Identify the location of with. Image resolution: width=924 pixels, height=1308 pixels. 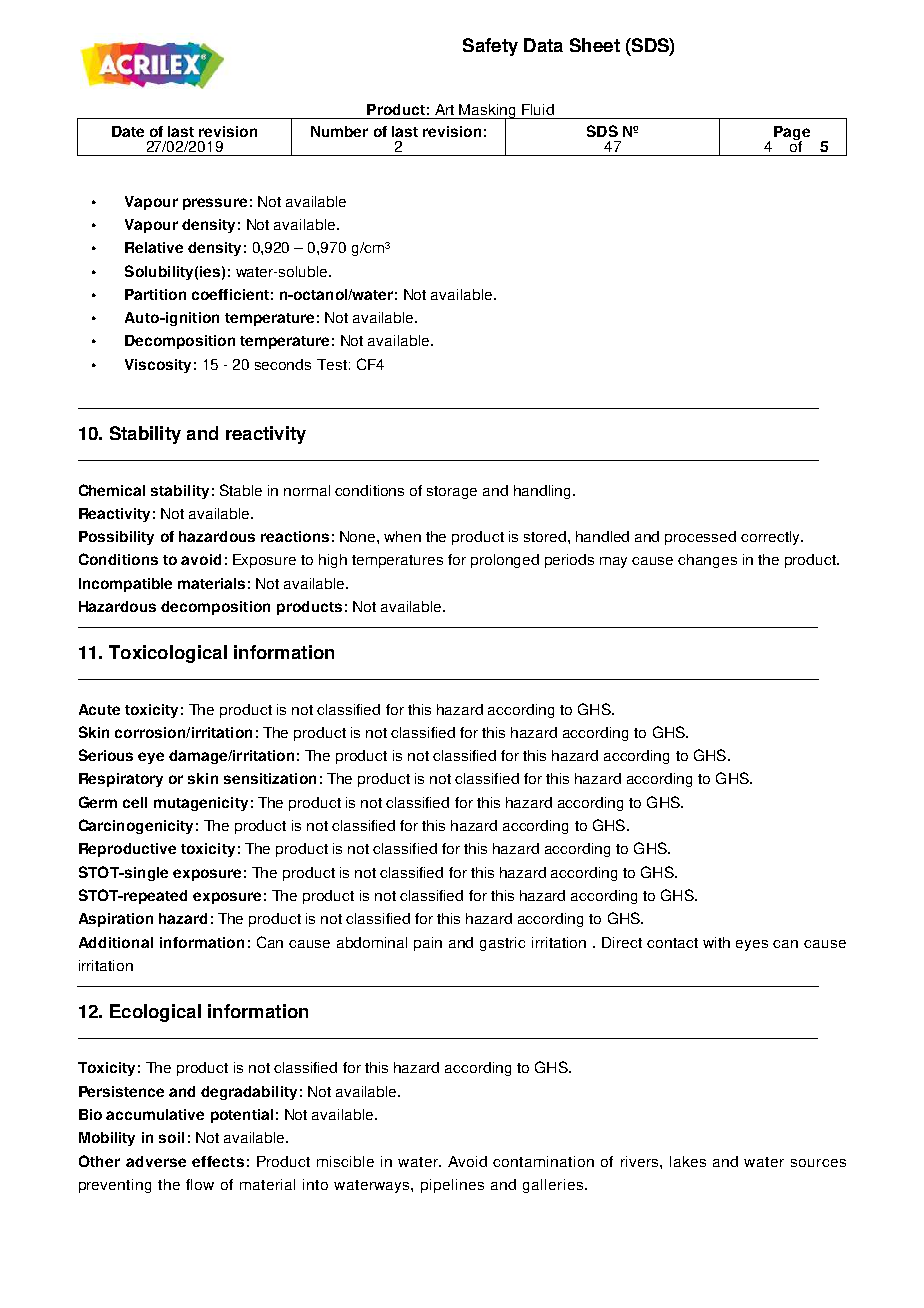
(716, 942).
